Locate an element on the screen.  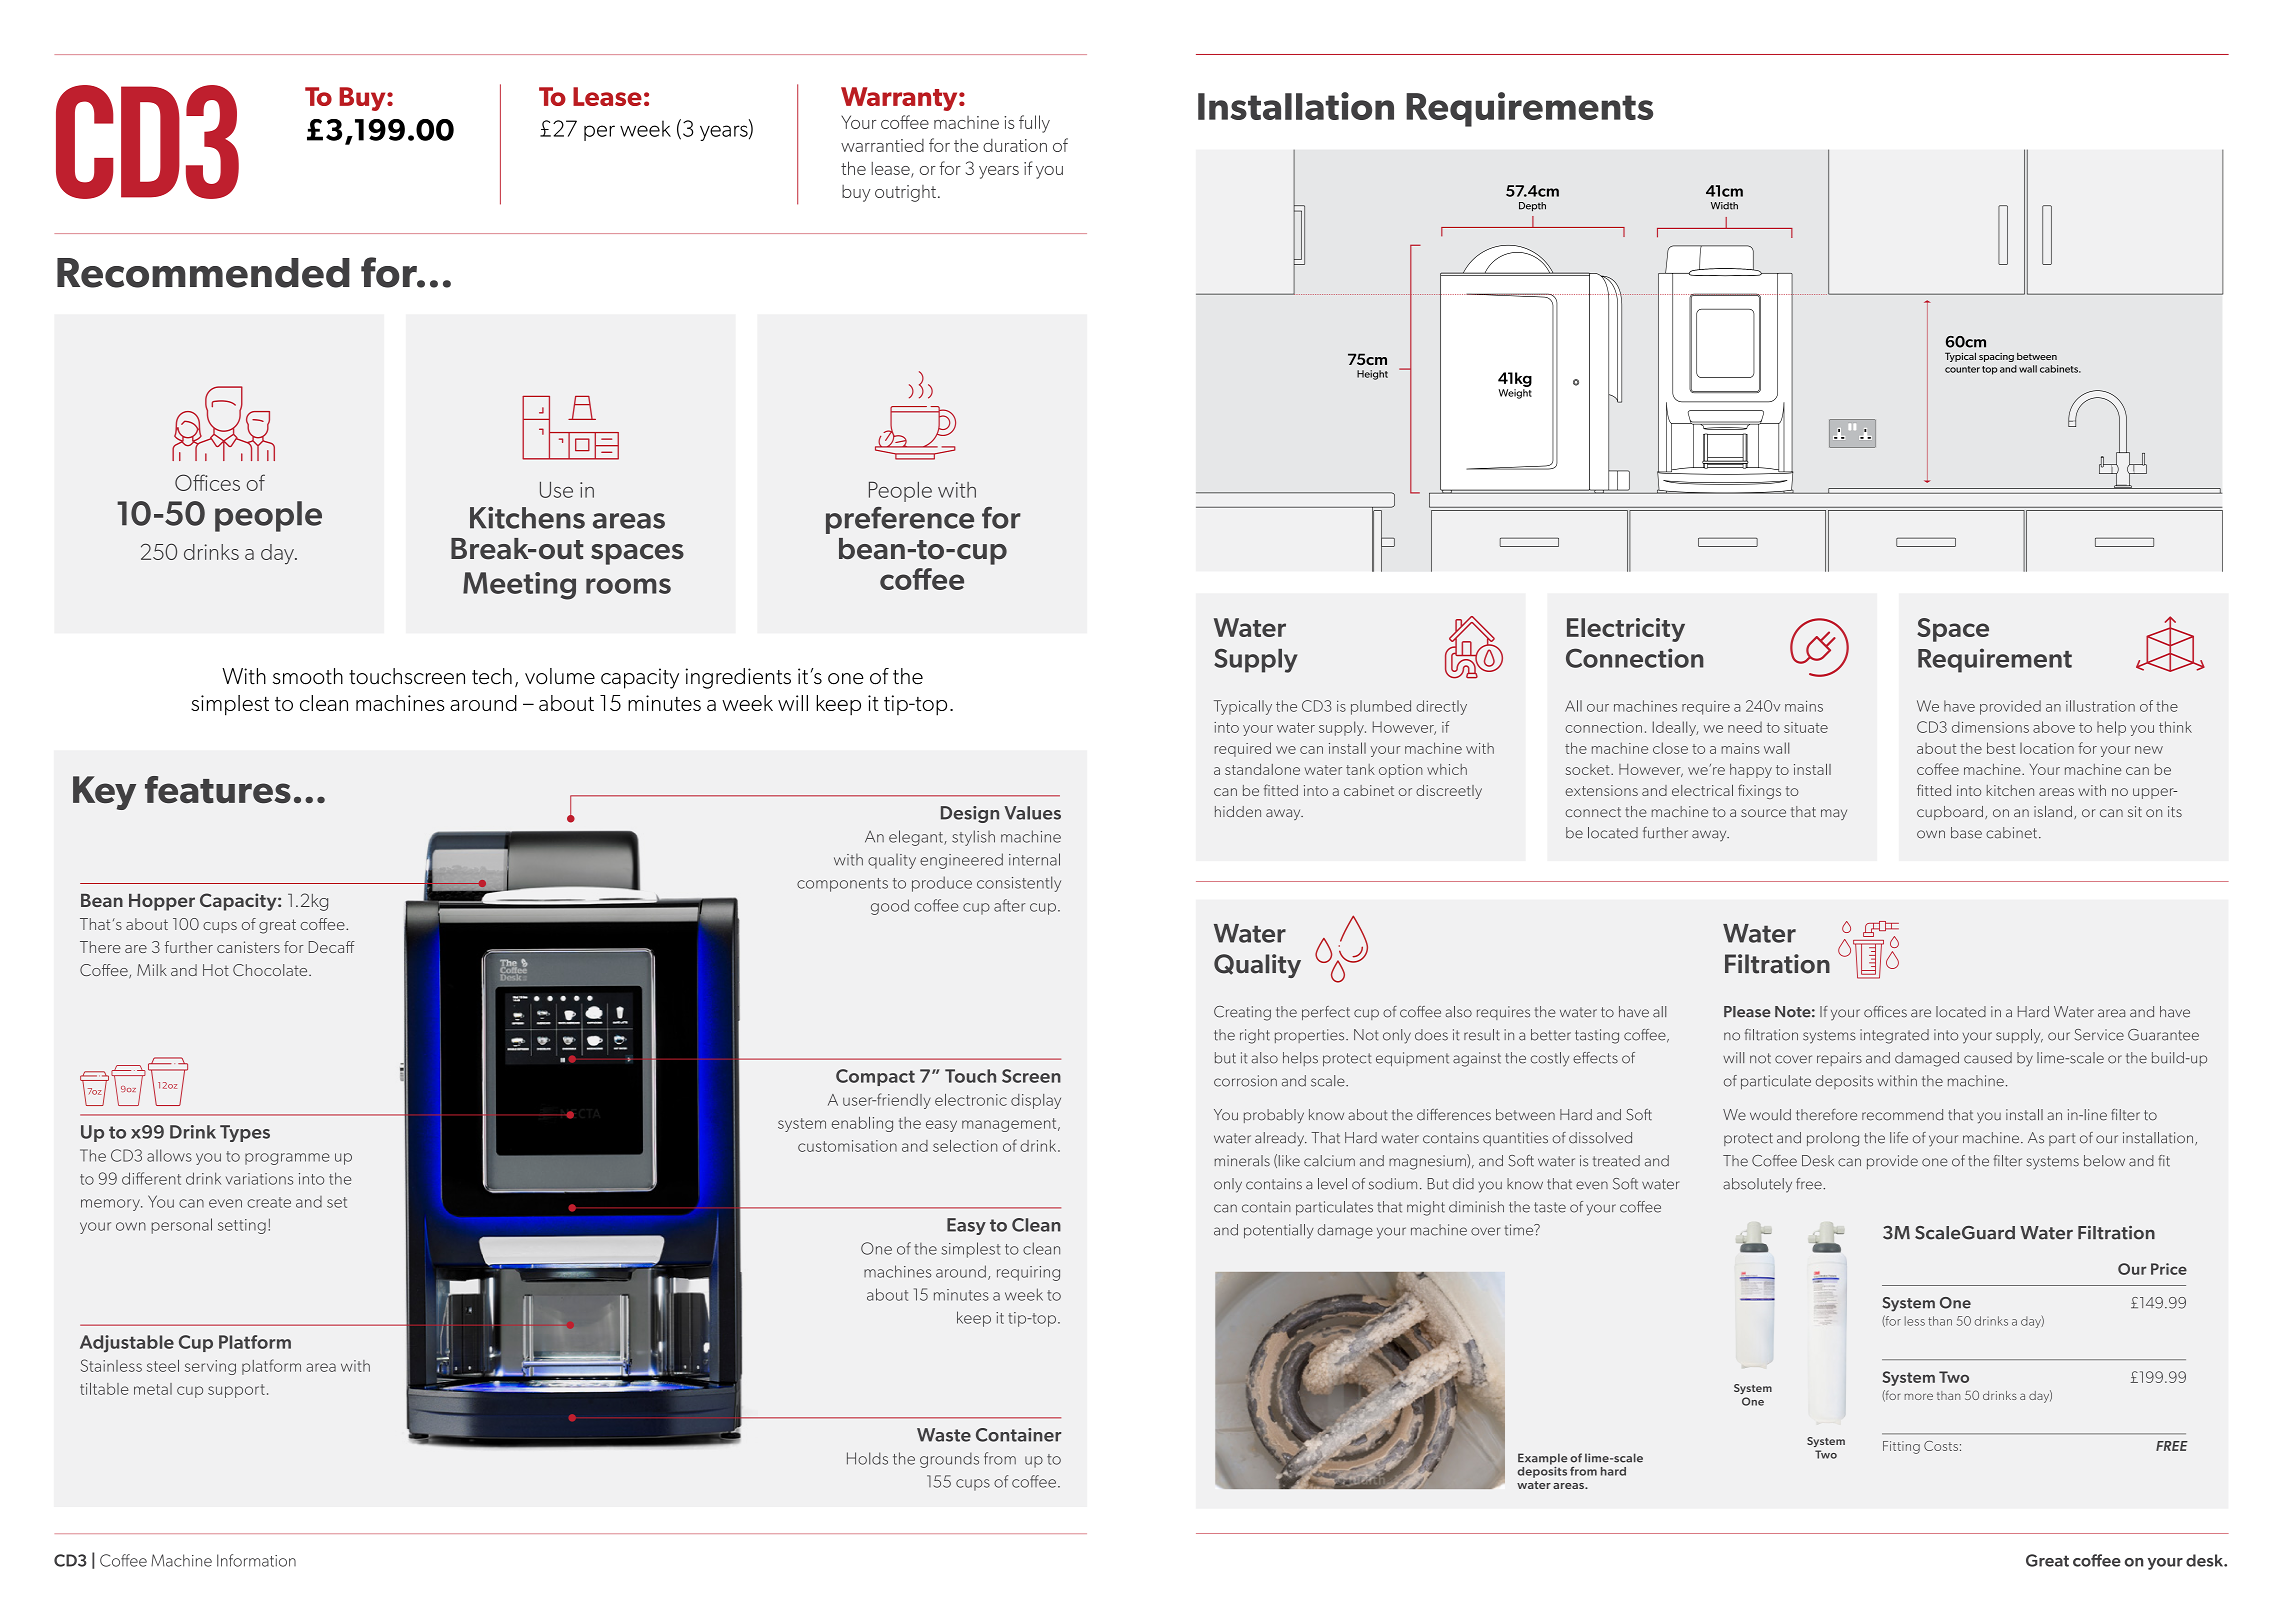
features is located at coordinates (218, 789).
